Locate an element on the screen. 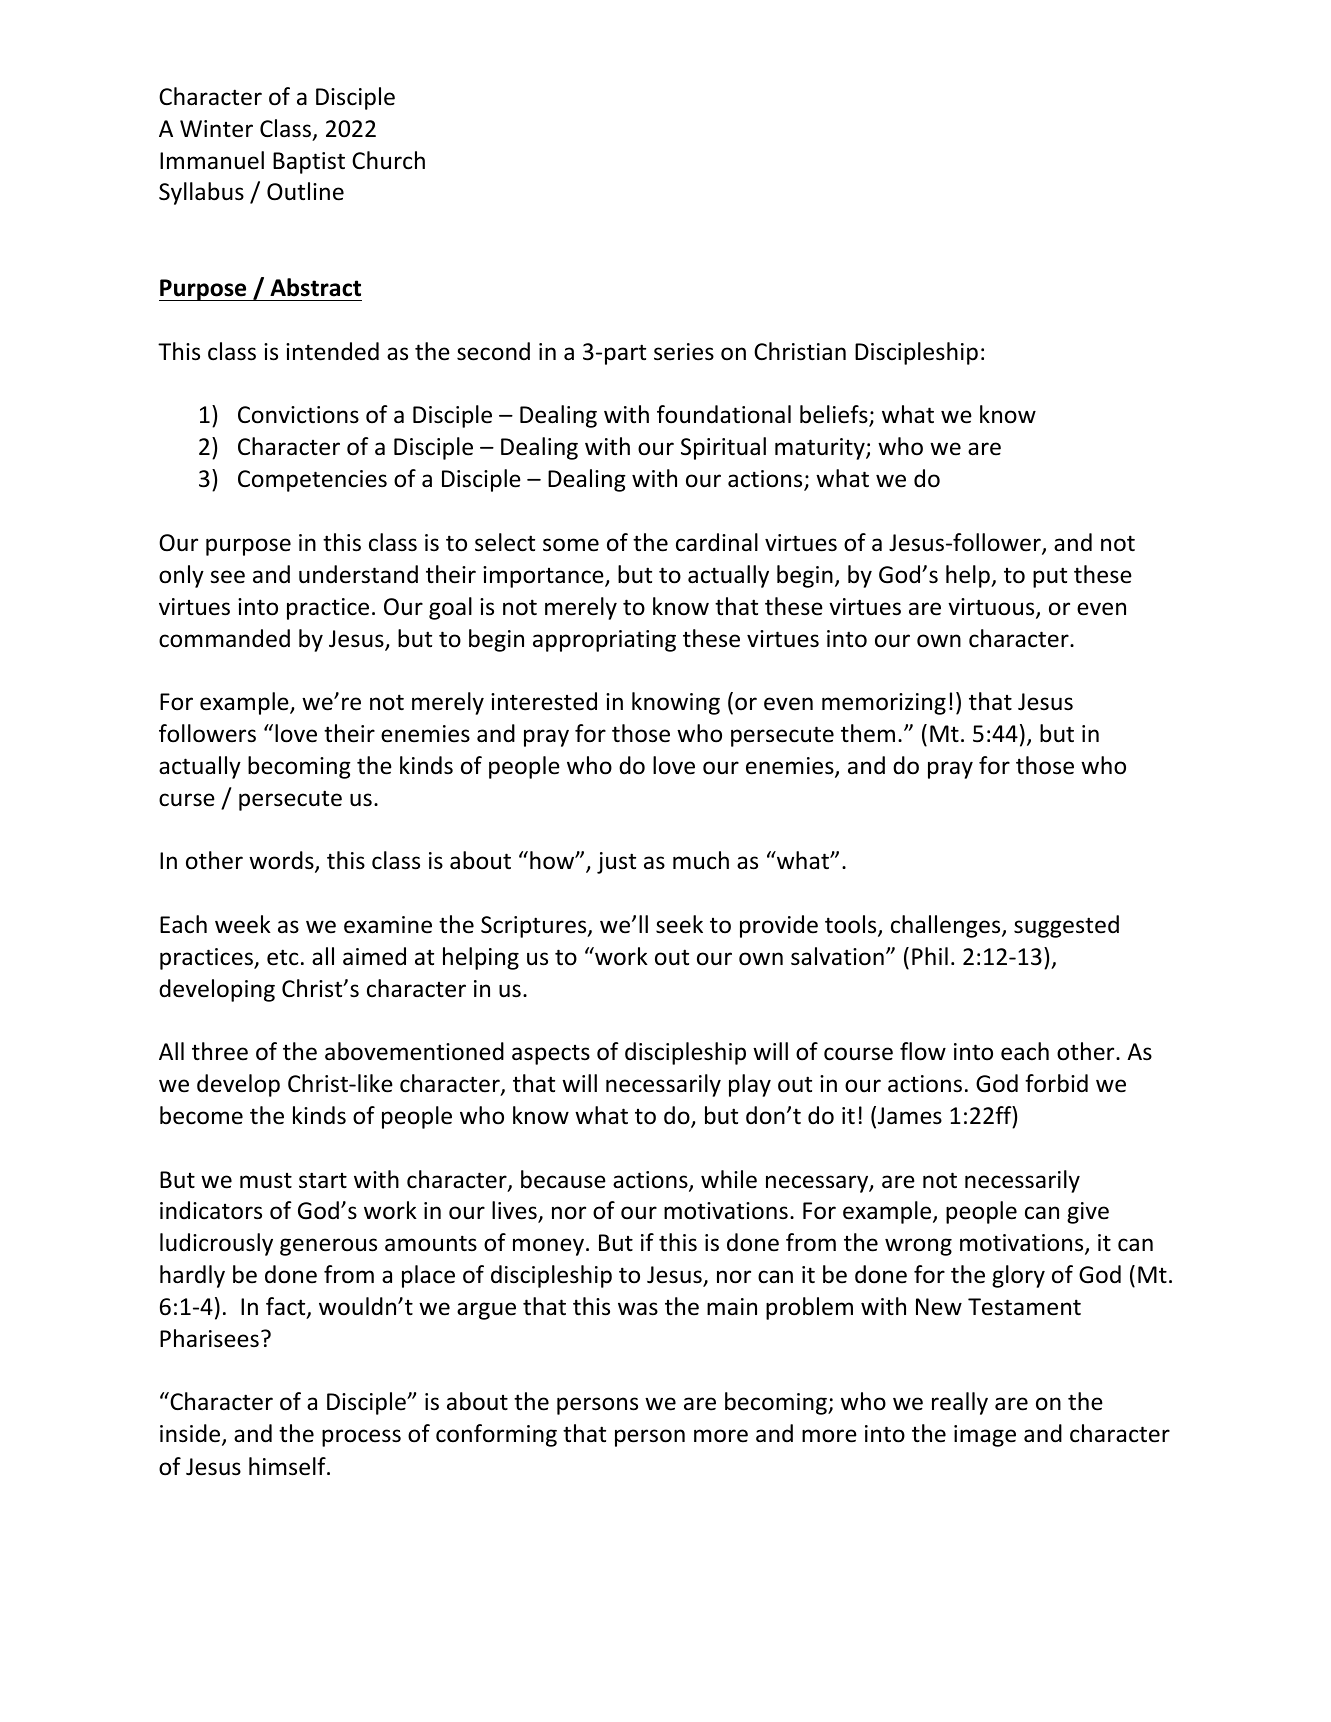 This screenshot has height=1722, width=1331. Baptist is located at coordinates (309, 163).
